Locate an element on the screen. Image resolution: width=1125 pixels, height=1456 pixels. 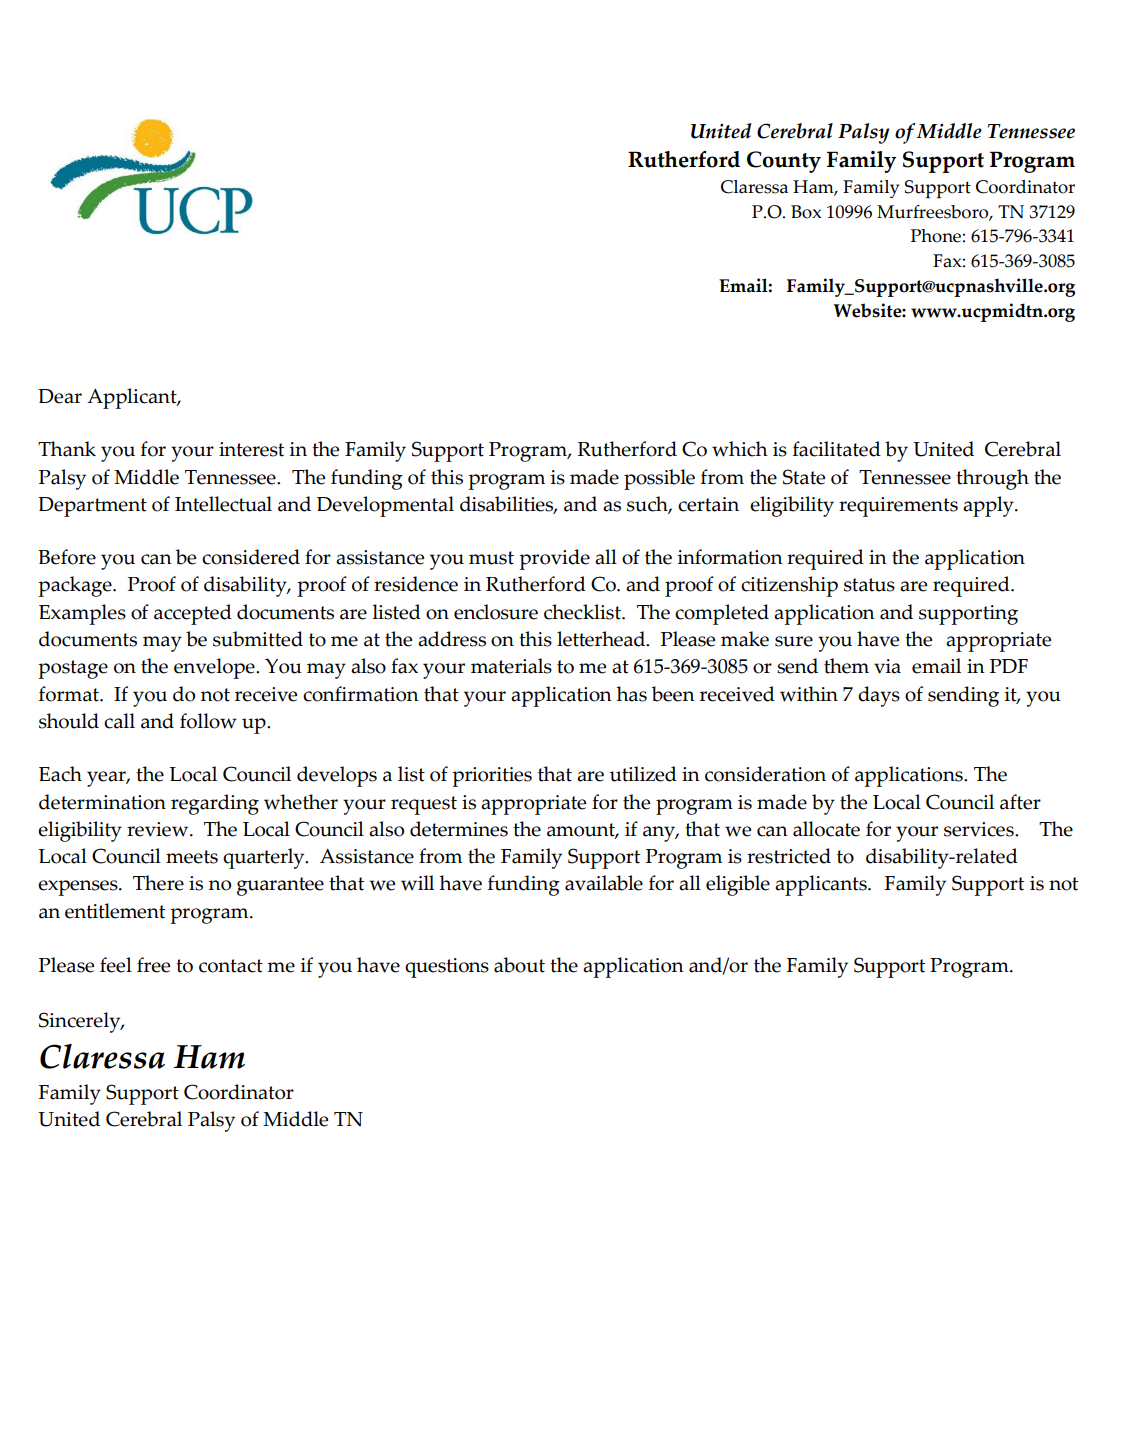
contact is located at coordinates (231, 966).
